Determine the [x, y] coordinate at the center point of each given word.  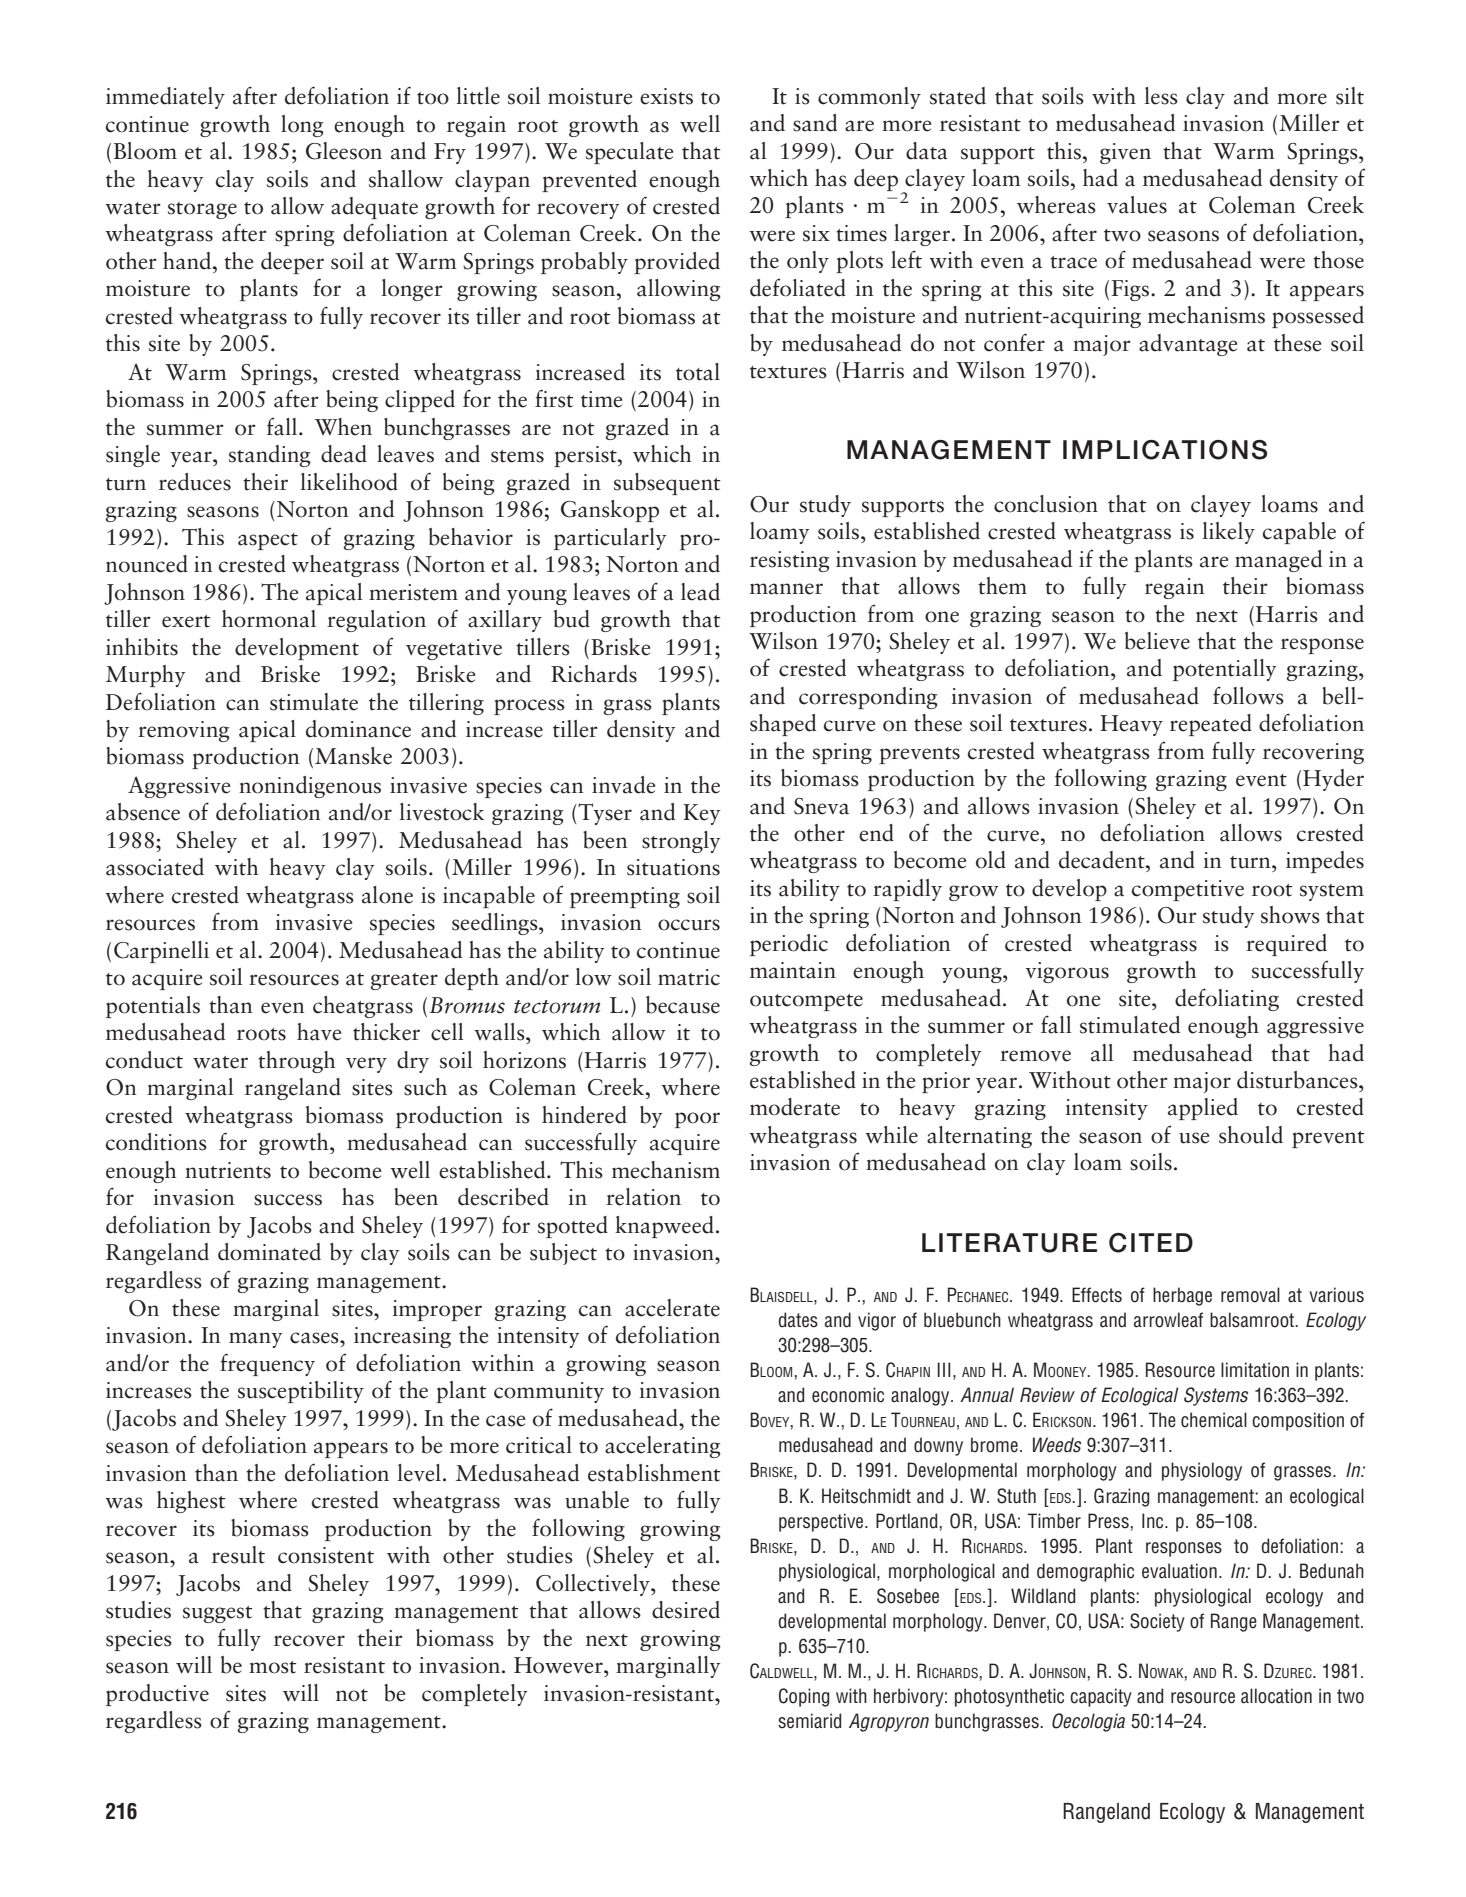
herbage [1182, 1296]
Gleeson [344, 151]
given [1125, 153]
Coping [804, 1697]
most [273, 1667]
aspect [268, 541]
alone [387, 895]
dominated [269, 1252]
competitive [1188, 890]
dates [798, 1320]
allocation [1276, 1696]
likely [1229, 533]
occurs [689, 925]
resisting [790, 561]
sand [815, 123]
